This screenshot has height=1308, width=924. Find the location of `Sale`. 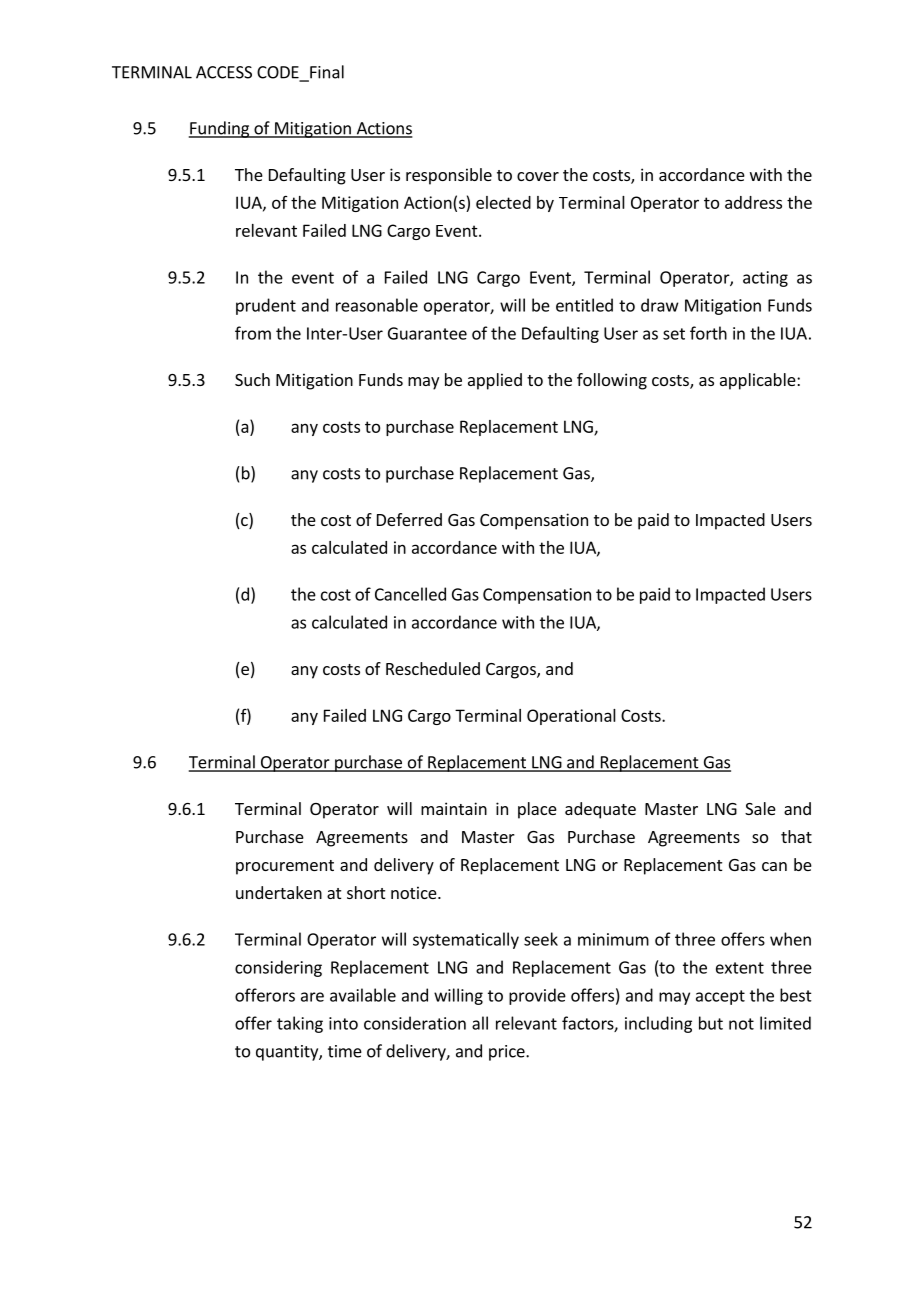

Sale is located at coordinates (760, 808).
